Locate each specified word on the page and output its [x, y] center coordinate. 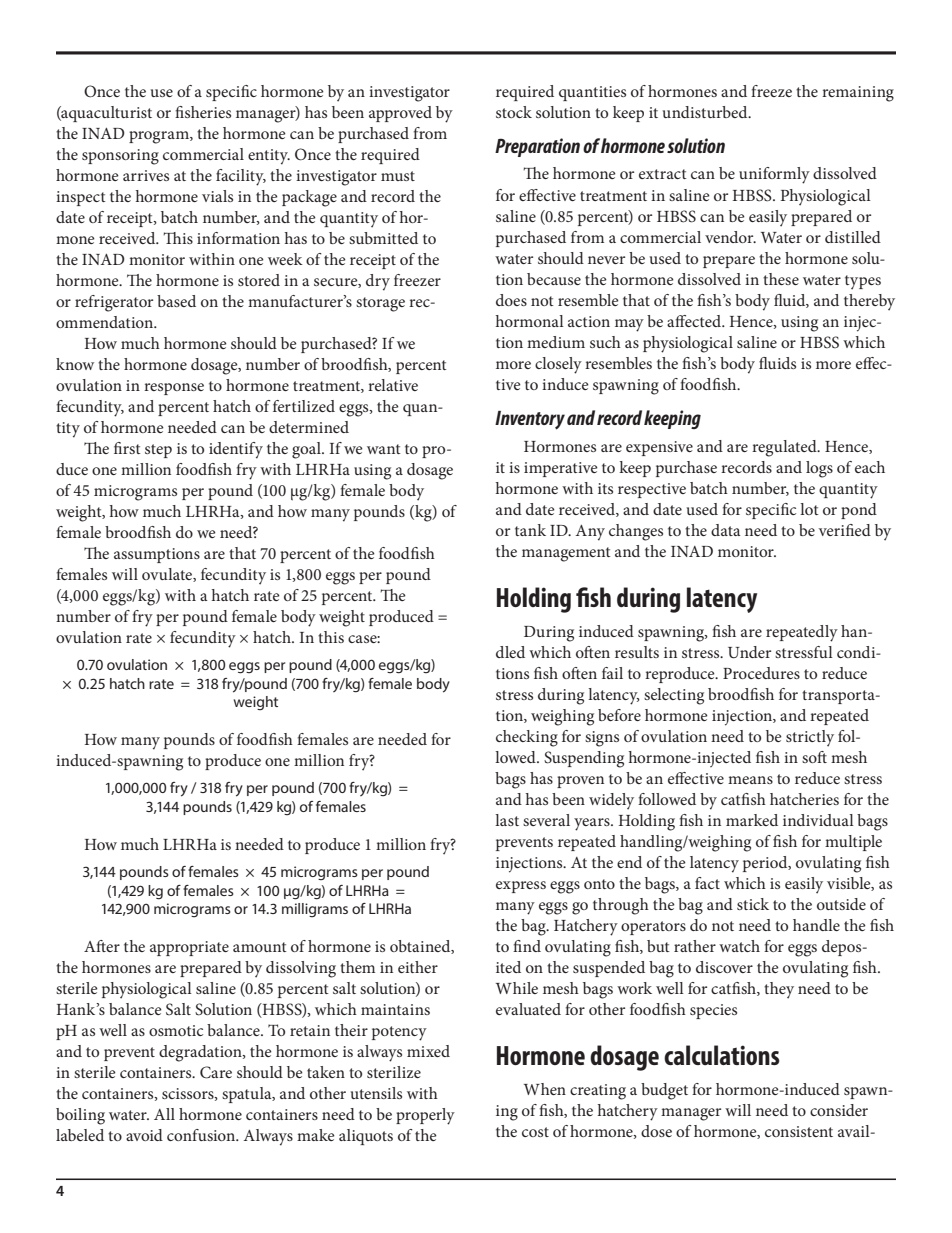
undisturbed [706, 112]
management [566, 554]
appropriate [189, 948]
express [521, 887]
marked [752, 820]
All [164, 1114]
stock [514, 112]
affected [695, 321]
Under [749, 652]
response [174, 389]
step [158, 451]
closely [558, 365]
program [160, 137]
